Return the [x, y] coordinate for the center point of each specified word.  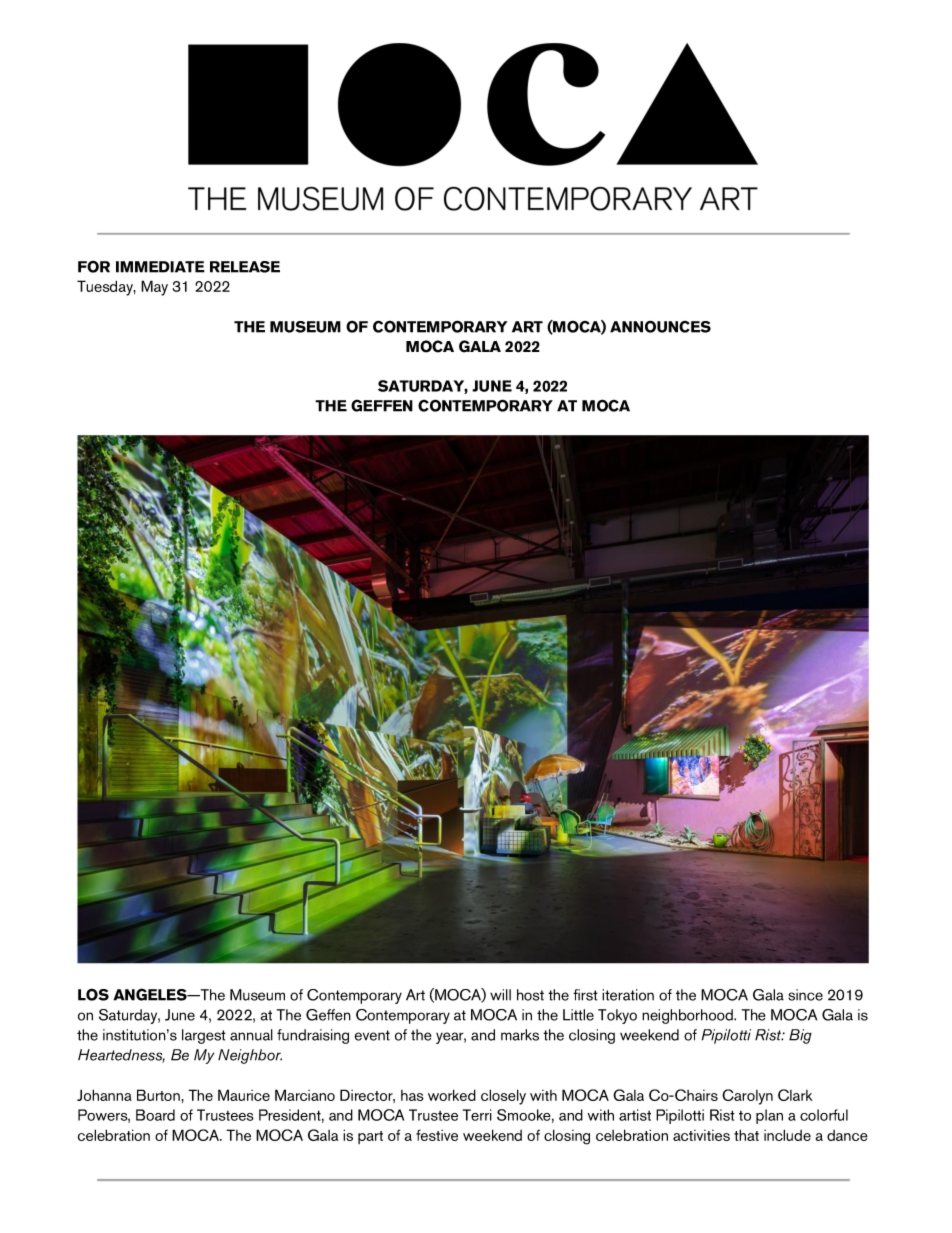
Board [155, 1115]
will [500, 995]
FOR [94, 266]
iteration [628, 995]
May [154, 288]
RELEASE [245, 267]
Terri [477, 1115]
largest [204, 1036]
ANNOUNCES [660, 326]
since [805, 995]
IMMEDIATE [160, 267]
